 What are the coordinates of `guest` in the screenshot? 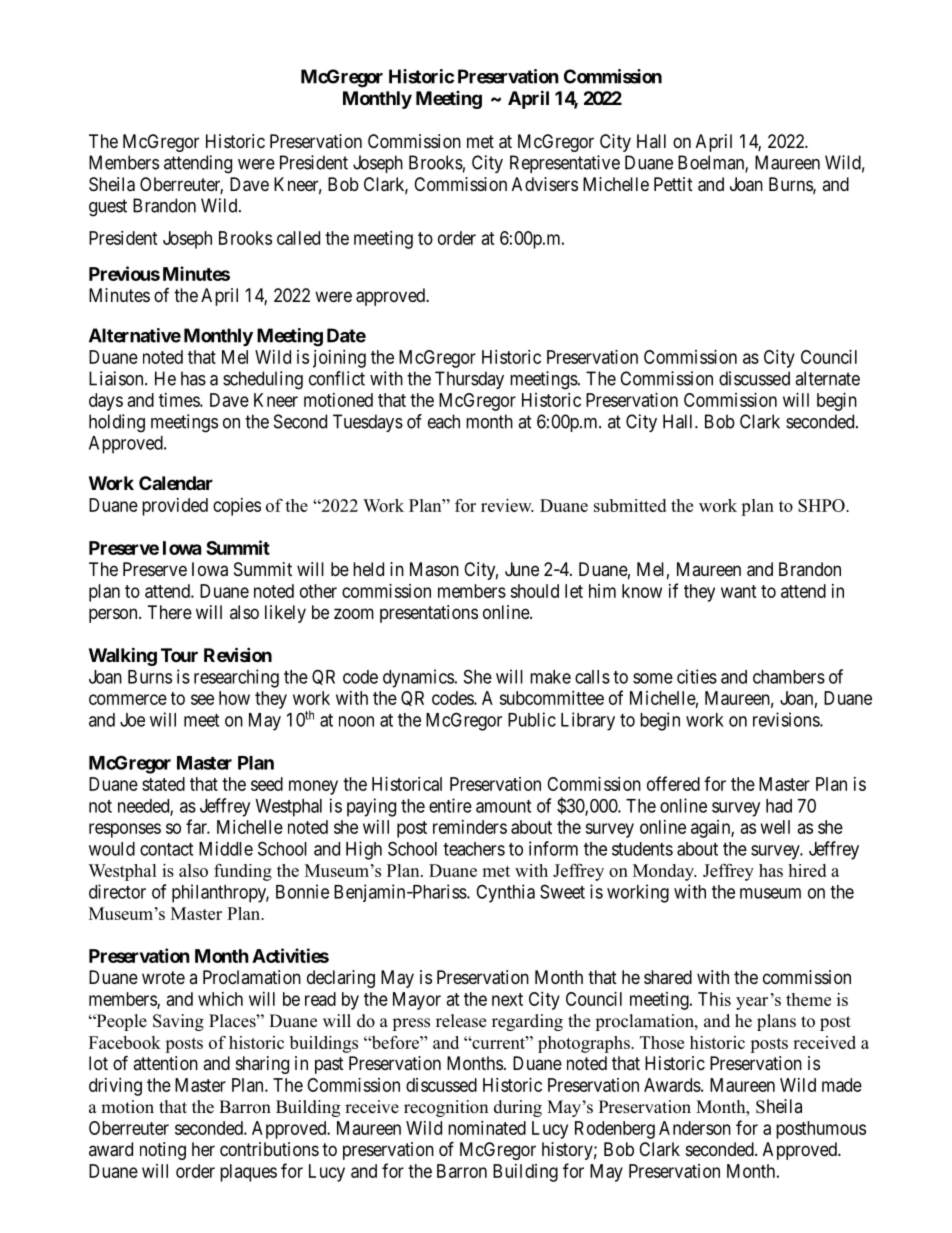 It's located at (108, 208).
